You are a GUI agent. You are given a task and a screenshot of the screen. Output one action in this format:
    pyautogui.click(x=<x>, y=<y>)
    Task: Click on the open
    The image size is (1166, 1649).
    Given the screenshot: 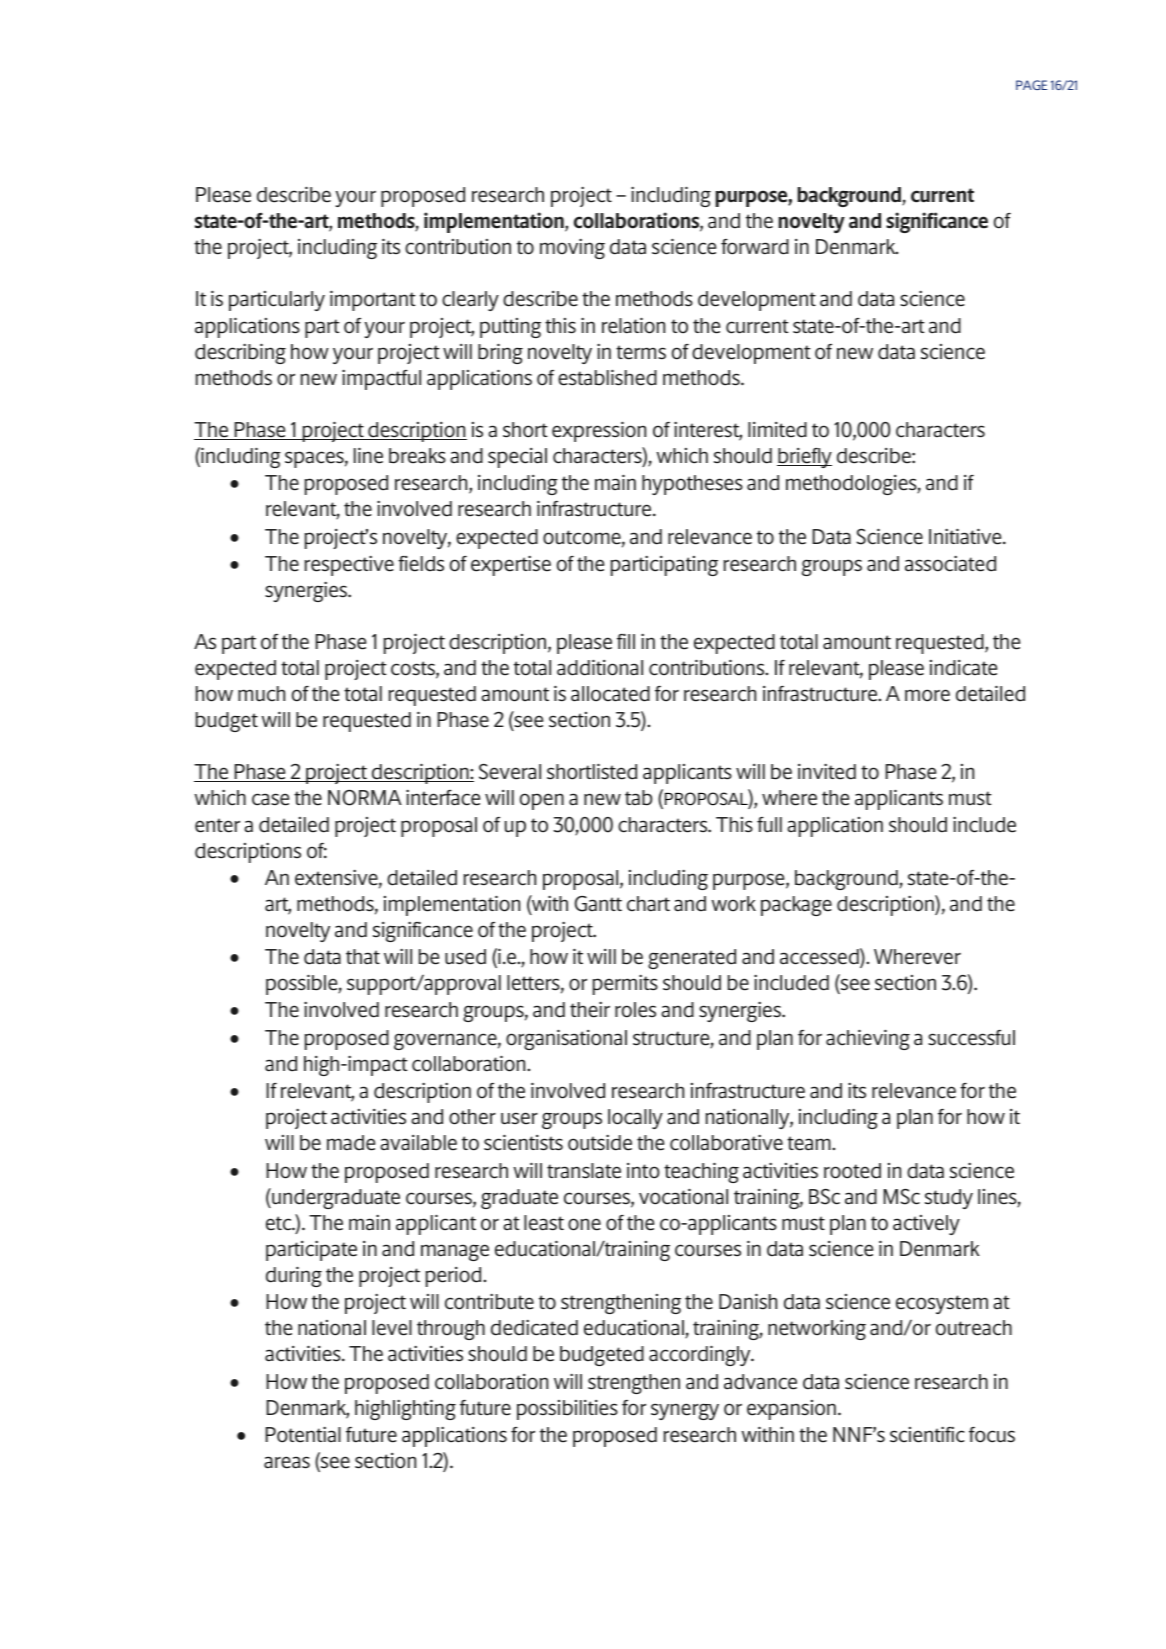 What is the action you would take?
    pyautogui.click(x=542, y=801)
